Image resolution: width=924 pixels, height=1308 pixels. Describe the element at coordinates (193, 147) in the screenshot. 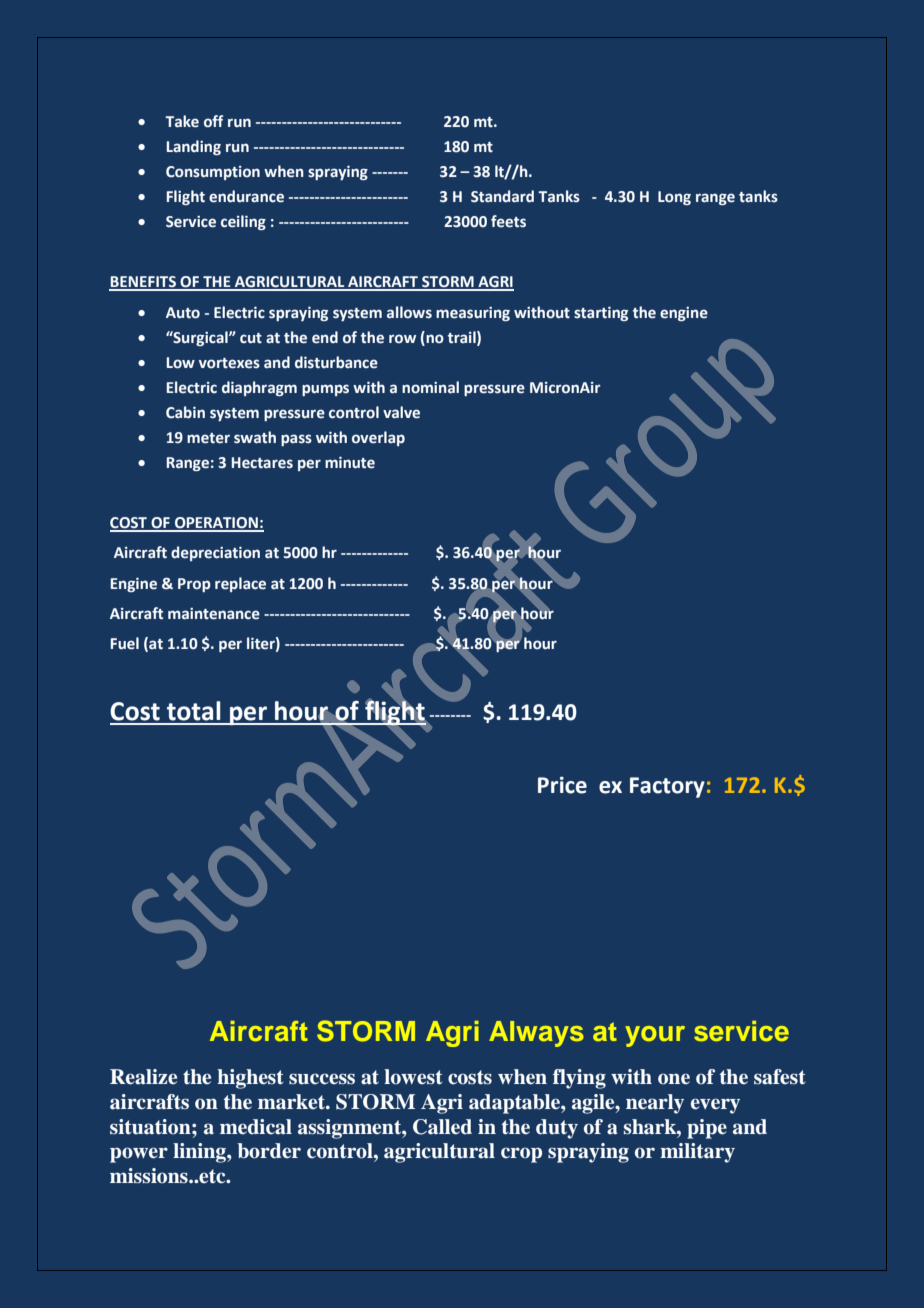

I see `Landing` at that location.
